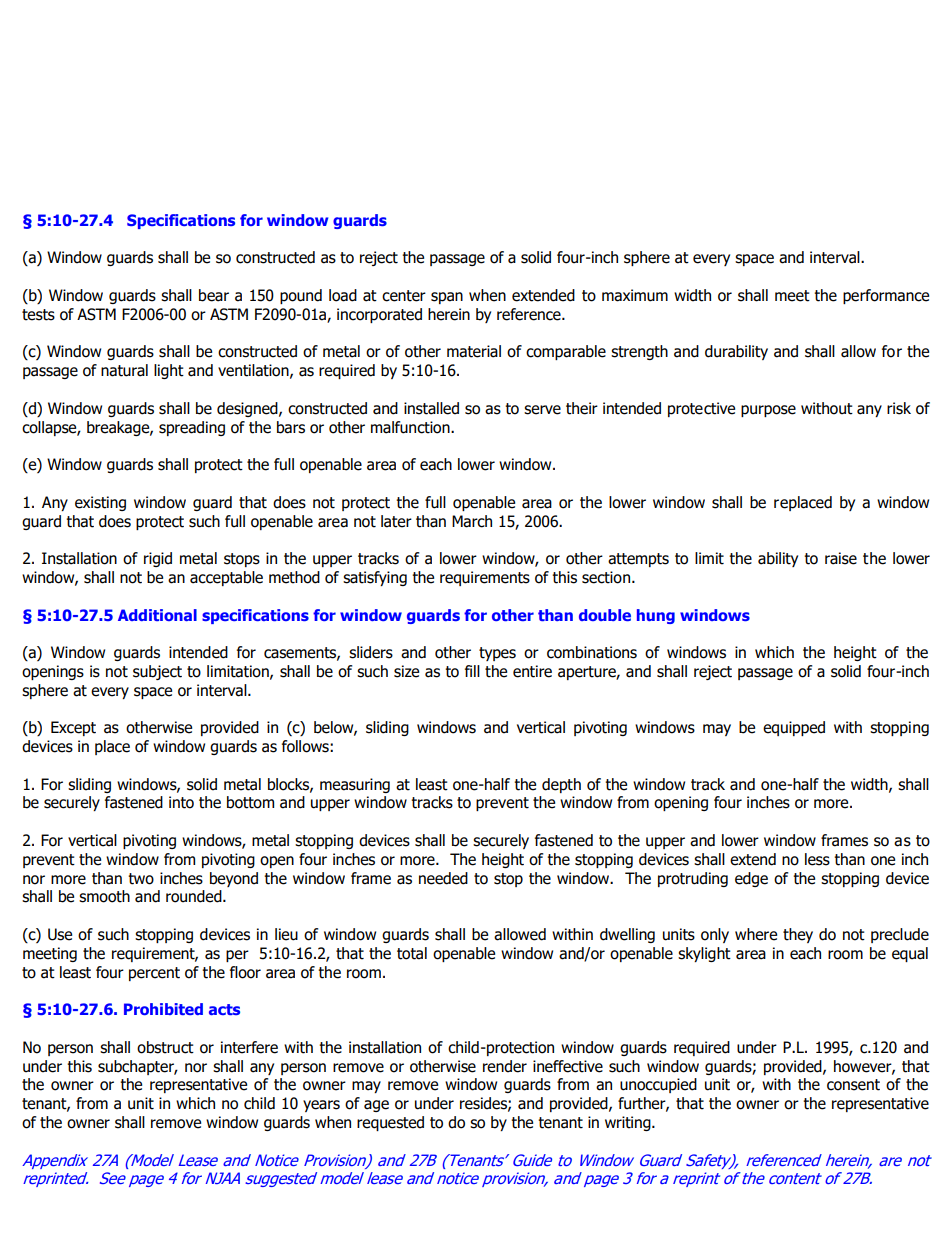 This screenshot has width=952, height=1233. Describe the element at coordinates (447, 298) in the screenshot. I see `span` at that location.
